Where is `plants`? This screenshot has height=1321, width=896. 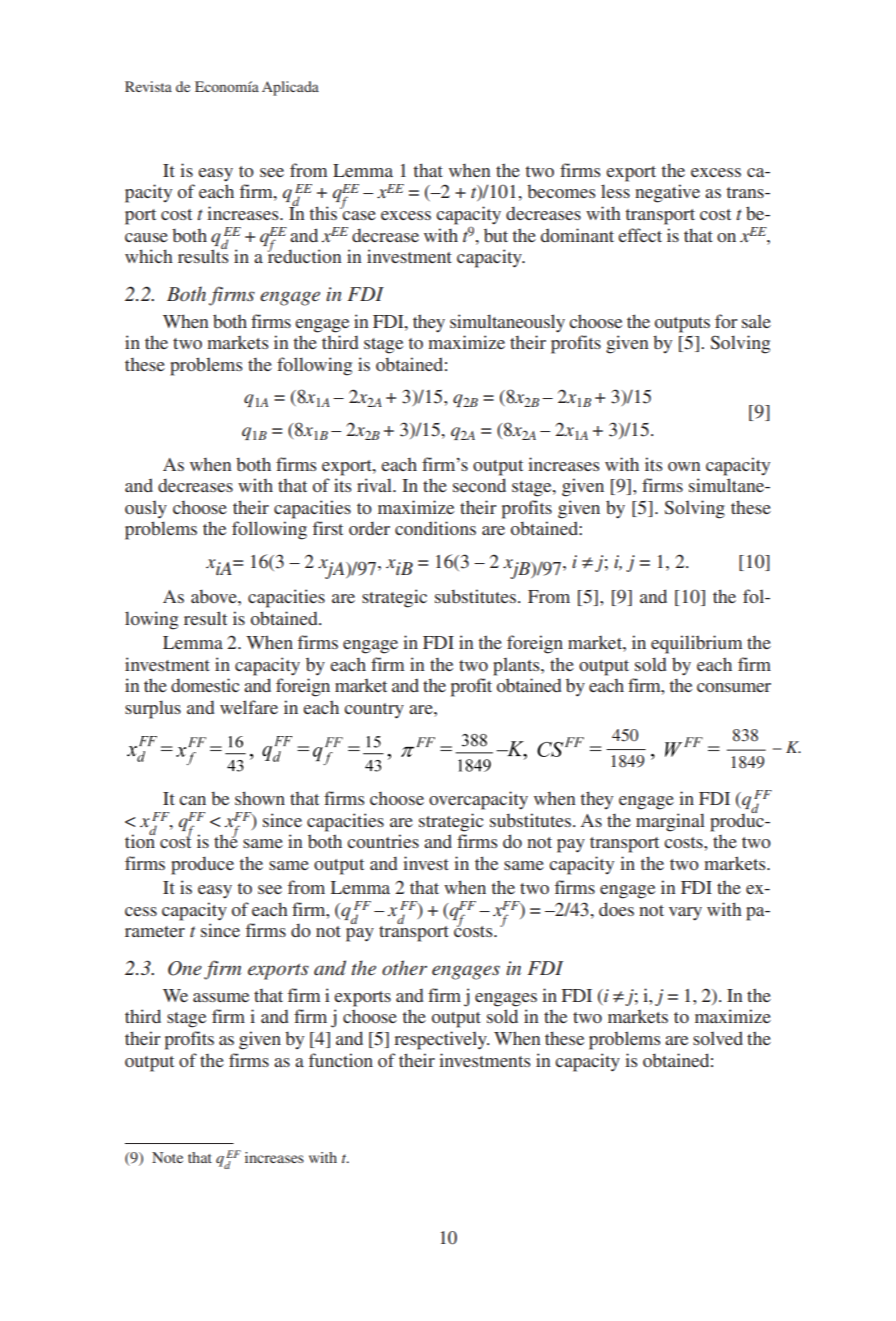
plants is located at coordinates (517, 666).
